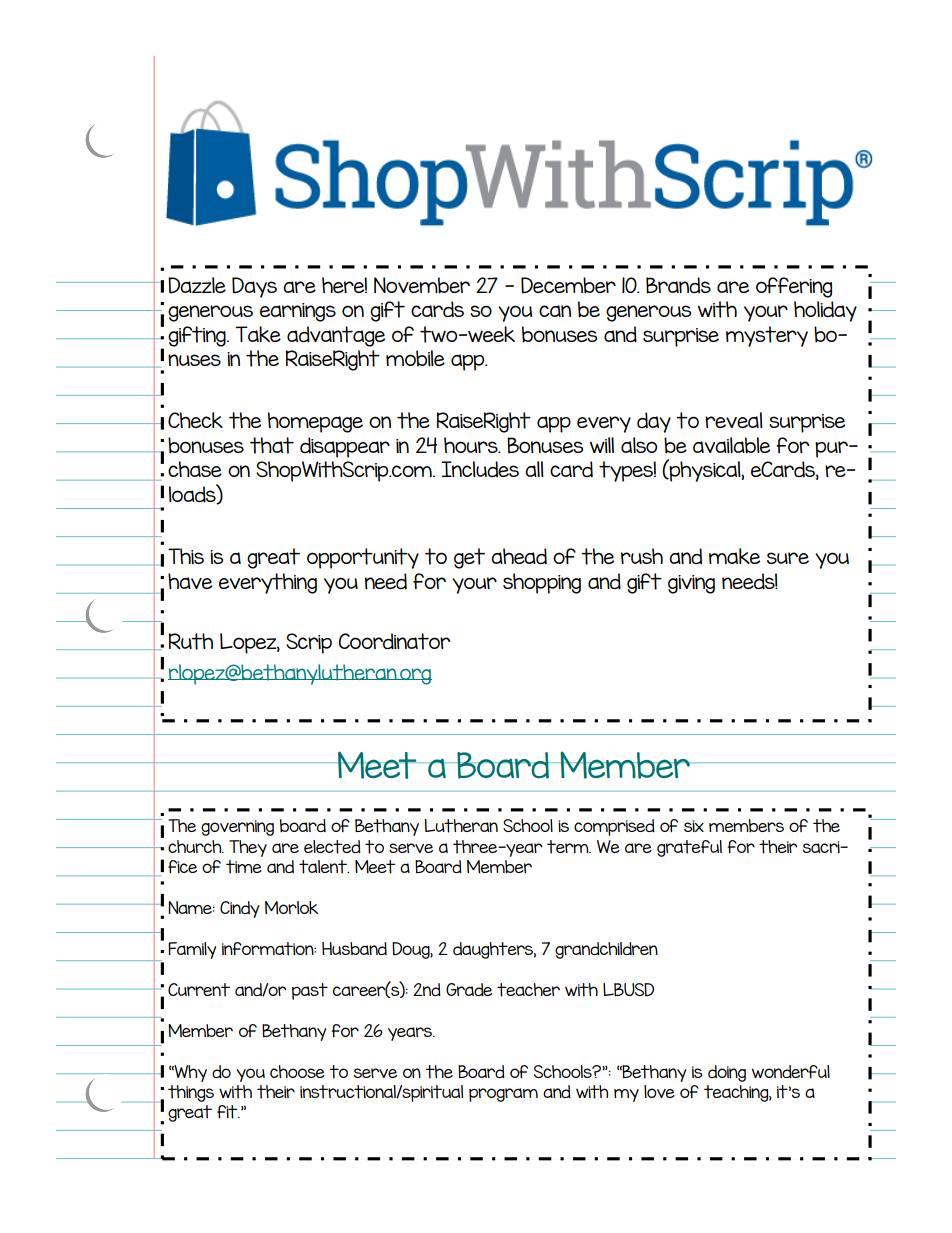 This page has width=952, height=1233. Describe the element at coordinates (297, 1071) in the page. I see `choose` at that location.
